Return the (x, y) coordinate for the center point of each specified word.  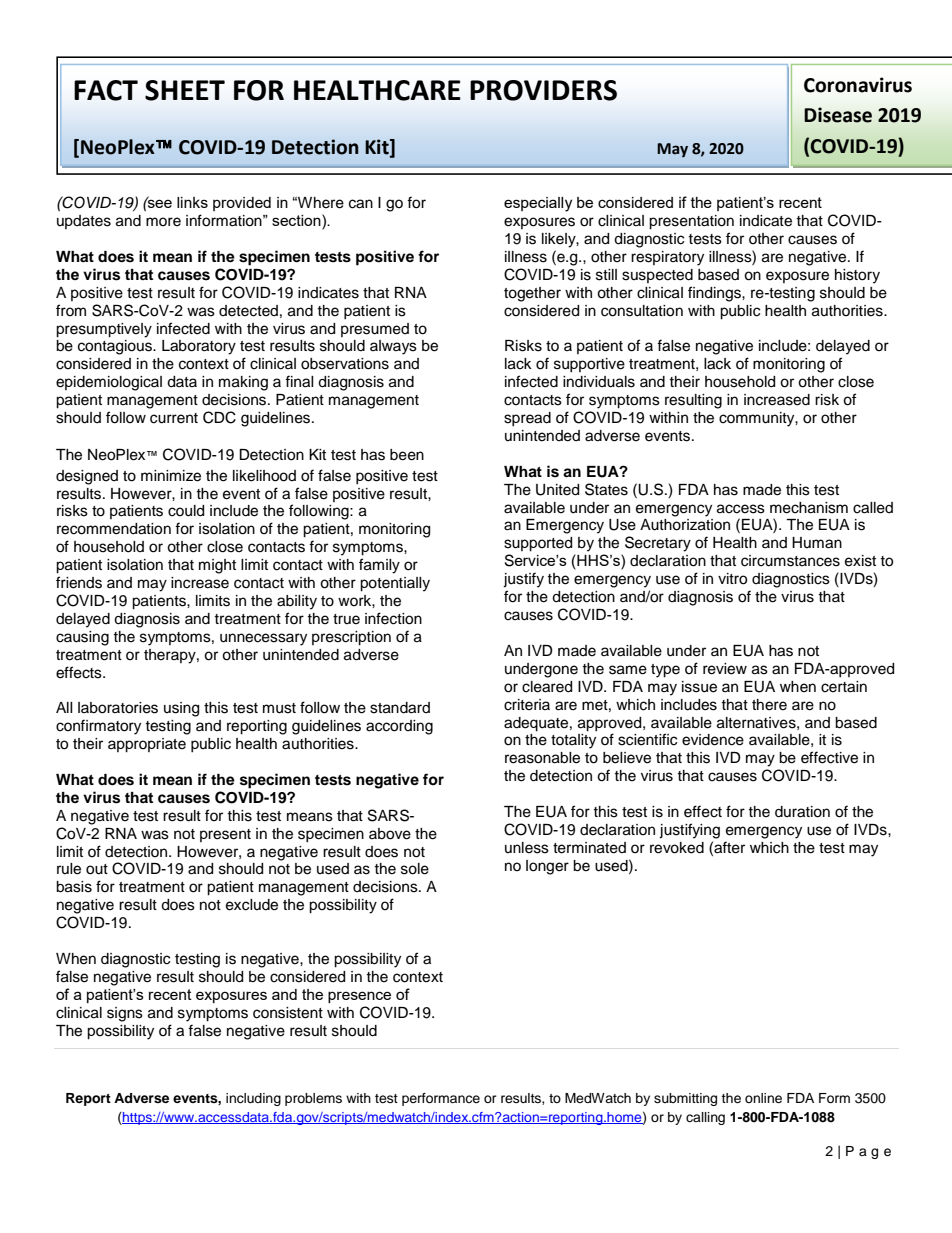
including (253, 1099)
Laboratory (199, 347)
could (186, 511)
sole (415, 869)
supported (538, 544)
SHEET (185, 90)
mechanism (809, 508)
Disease (838, 115)
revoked (677, 848)
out (97, 869)
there (769, 705)
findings (715, 294)
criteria (527, 705)
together (532, 294)
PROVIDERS (543, 90)
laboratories (118, 708)
